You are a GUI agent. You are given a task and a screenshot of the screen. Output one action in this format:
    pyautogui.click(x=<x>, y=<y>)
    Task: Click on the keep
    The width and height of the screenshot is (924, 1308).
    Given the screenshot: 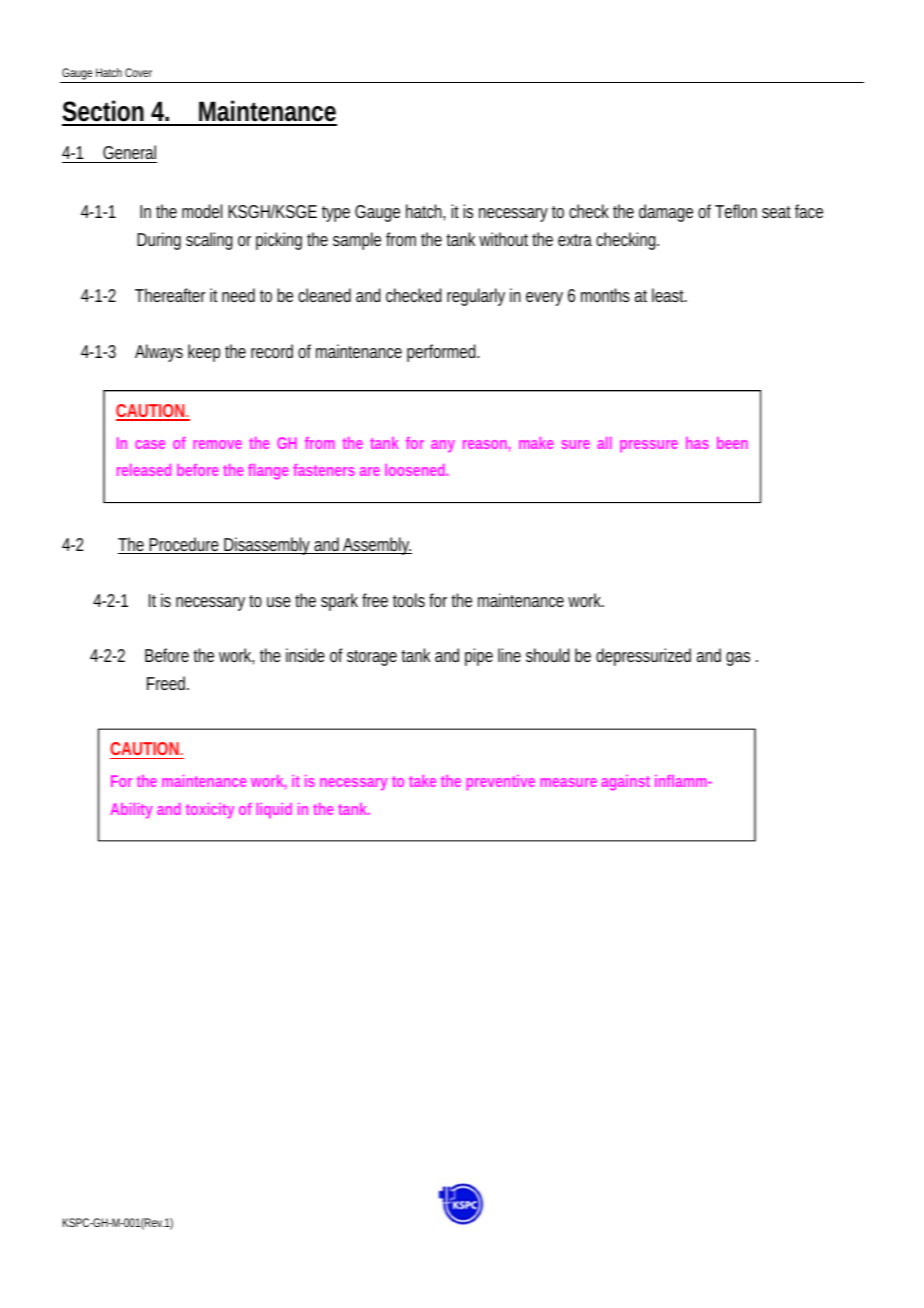 What is the action you would take?
    pyautogui.click(x=204, y=353)
